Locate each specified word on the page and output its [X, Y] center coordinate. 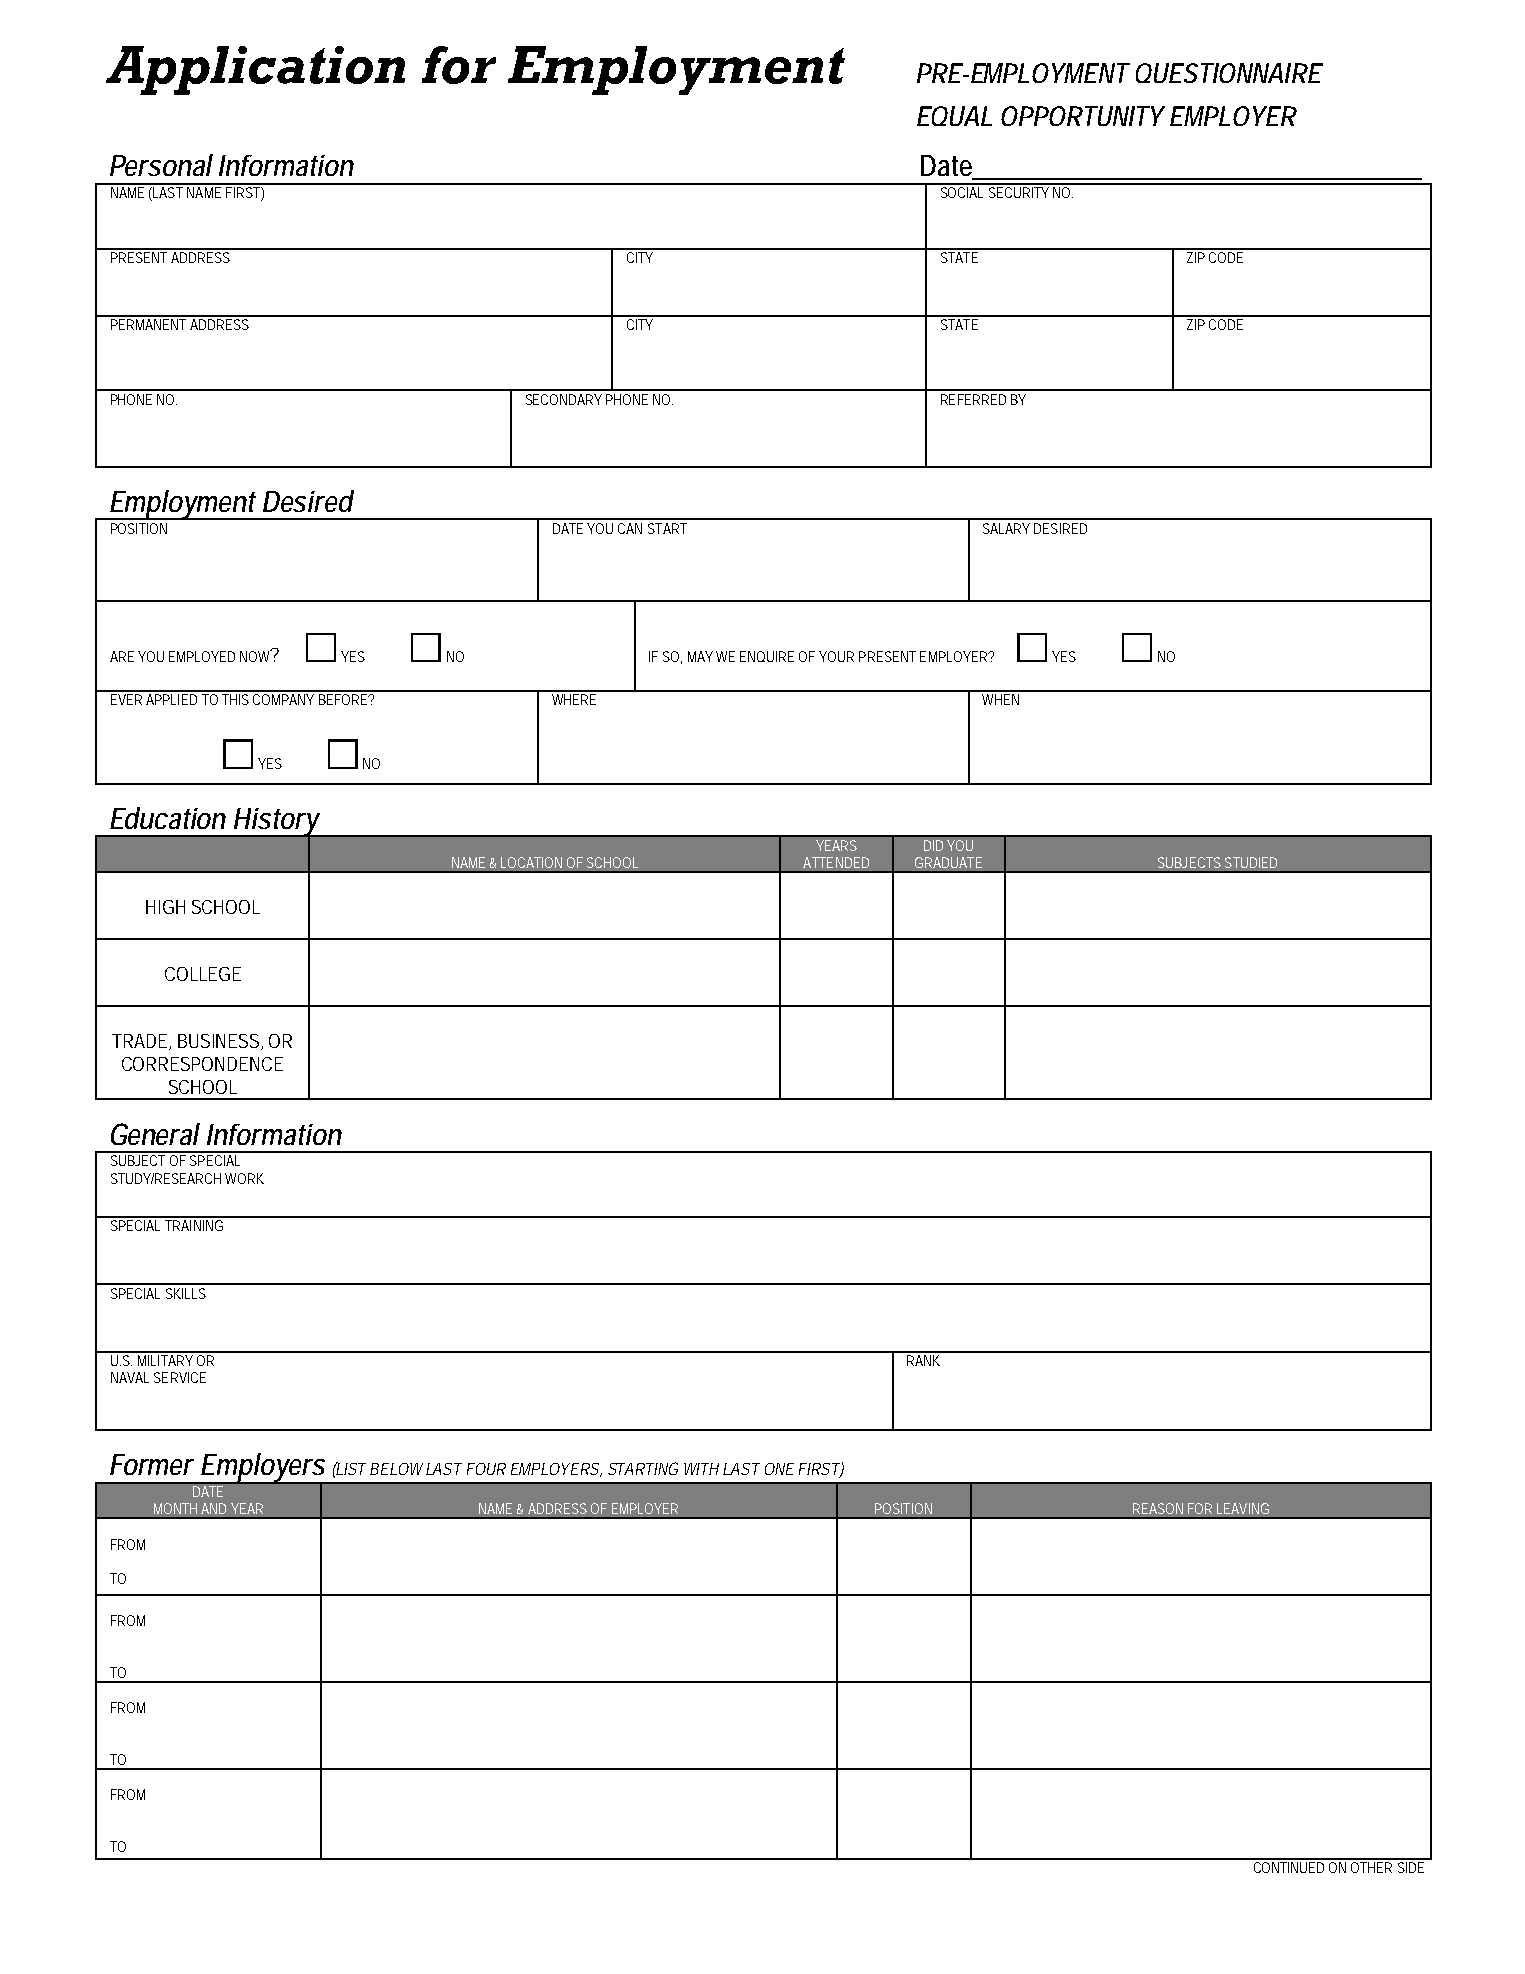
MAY [700, 656]
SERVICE [180, 1377]
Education [168, 818]
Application [255, 70]
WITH [701, 1469]
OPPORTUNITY [1083, 116]
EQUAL [954, 116]
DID [933, 845]
